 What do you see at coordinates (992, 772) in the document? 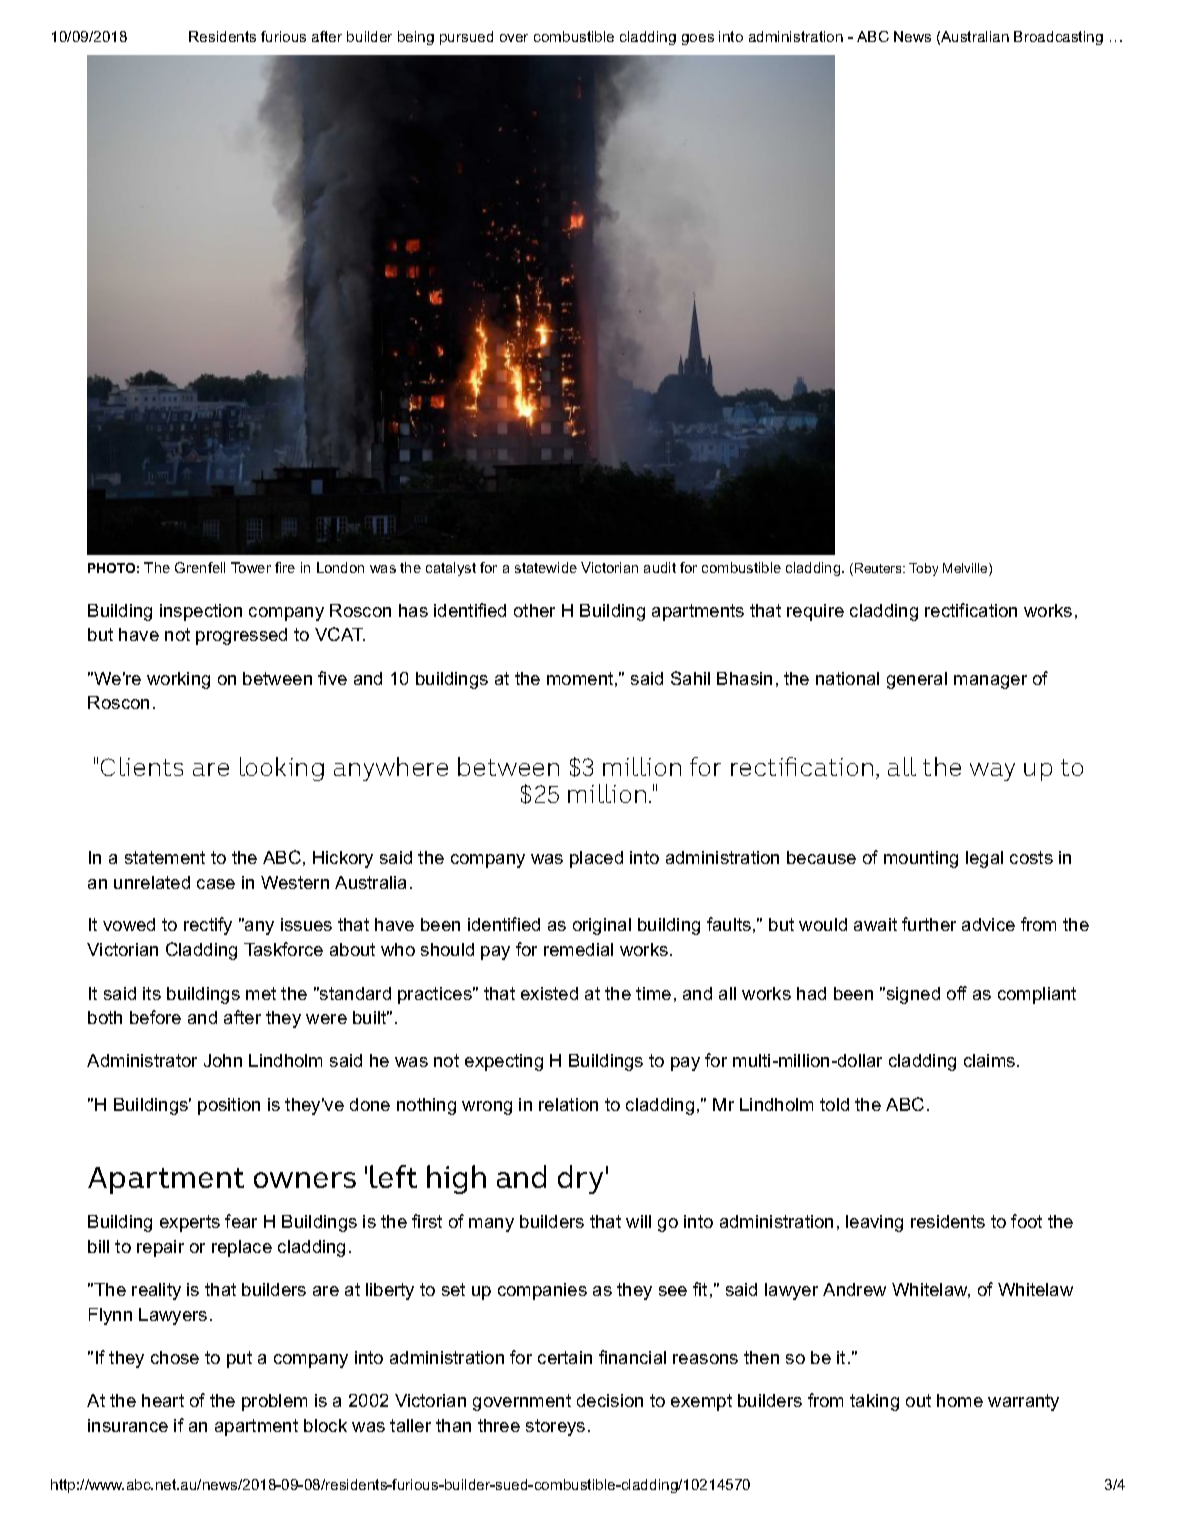
I see `way` at bounding box center [992, 772].
